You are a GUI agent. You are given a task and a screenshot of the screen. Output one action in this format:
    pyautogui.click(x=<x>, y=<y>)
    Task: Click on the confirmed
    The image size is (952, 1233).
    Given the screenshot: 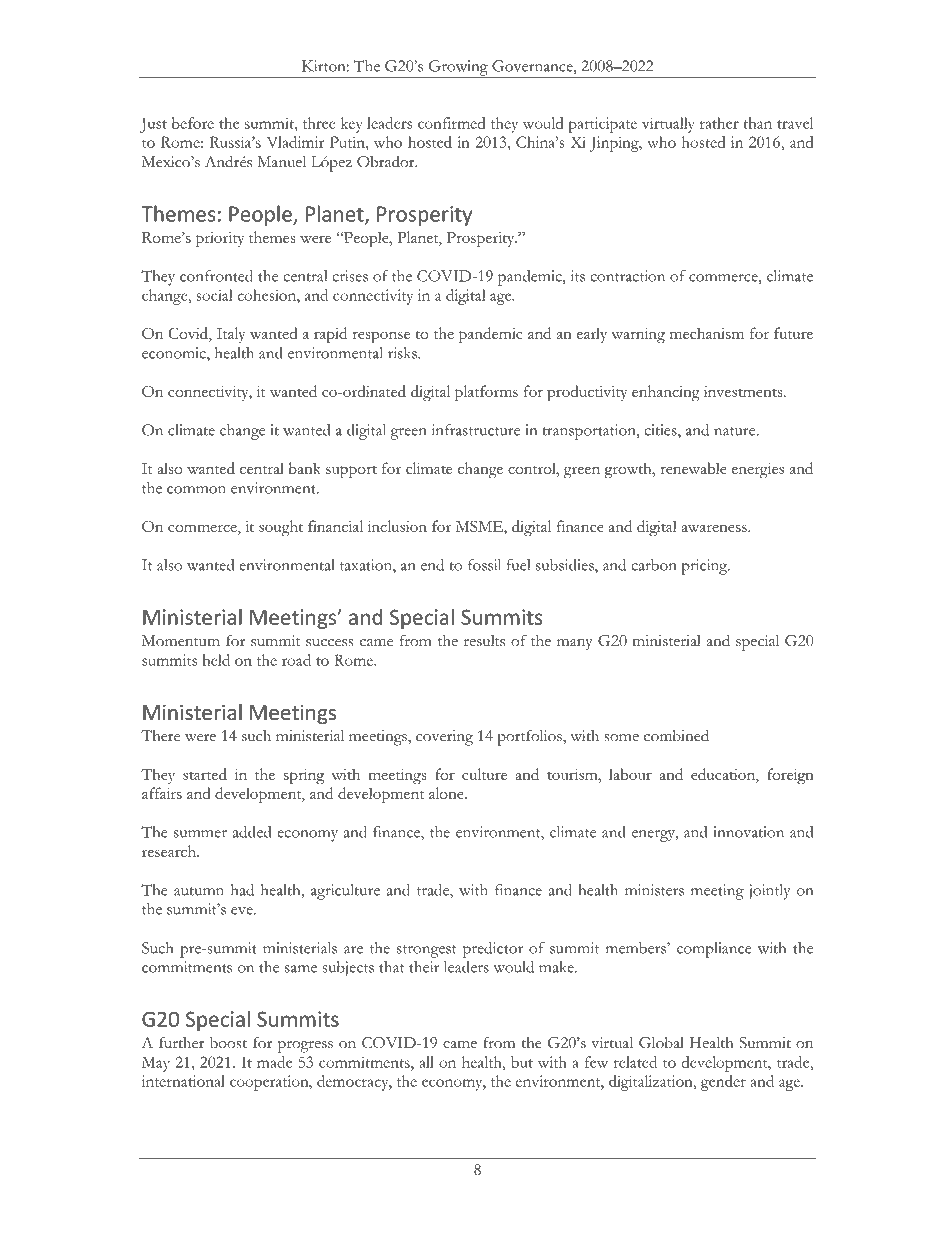 What is the action you would take?
    pyautogui.click(x=452, y=123)
